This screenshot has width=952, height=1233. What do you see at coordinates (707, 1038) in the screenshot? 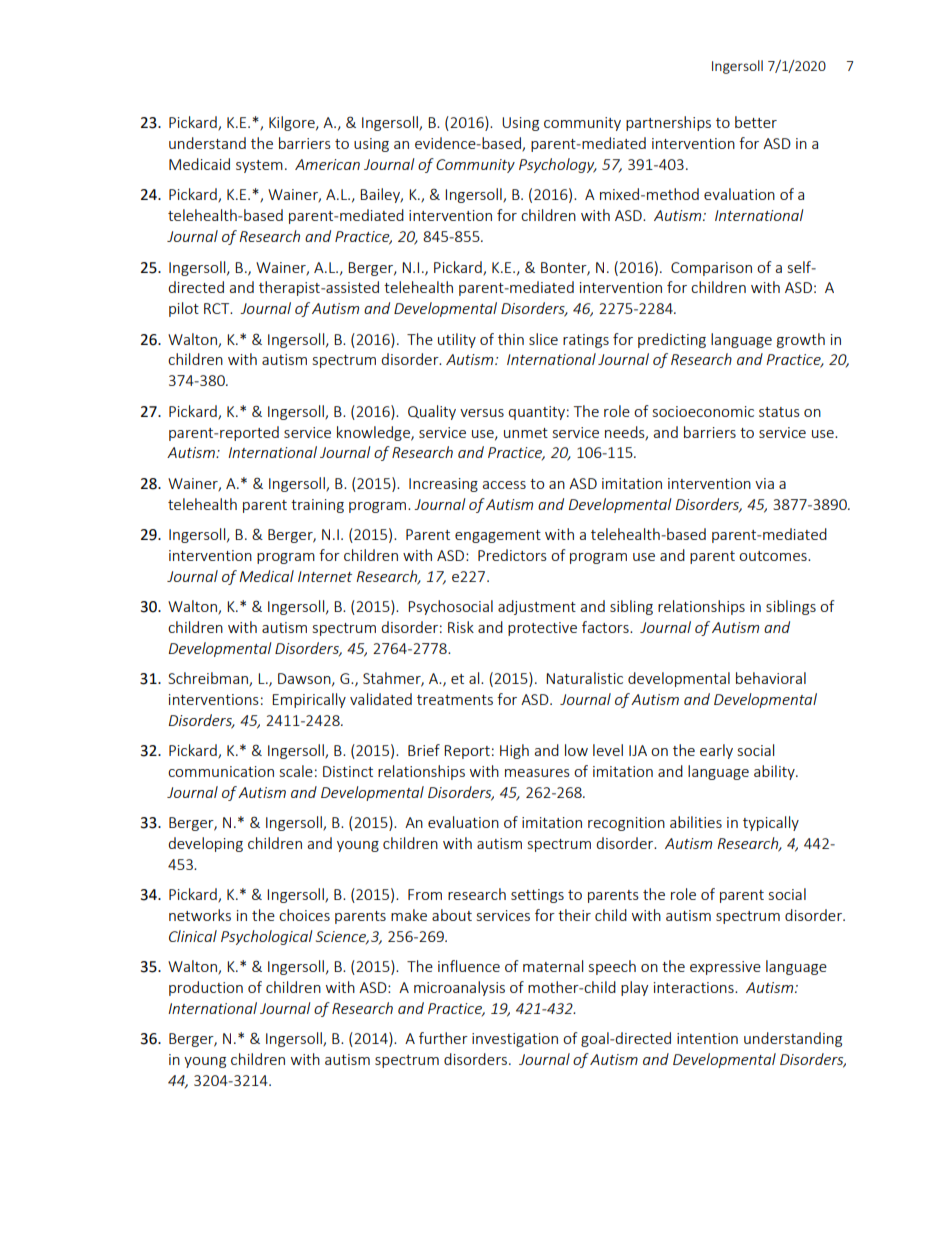
I see `intention` at bounding box center [707, 1038].
